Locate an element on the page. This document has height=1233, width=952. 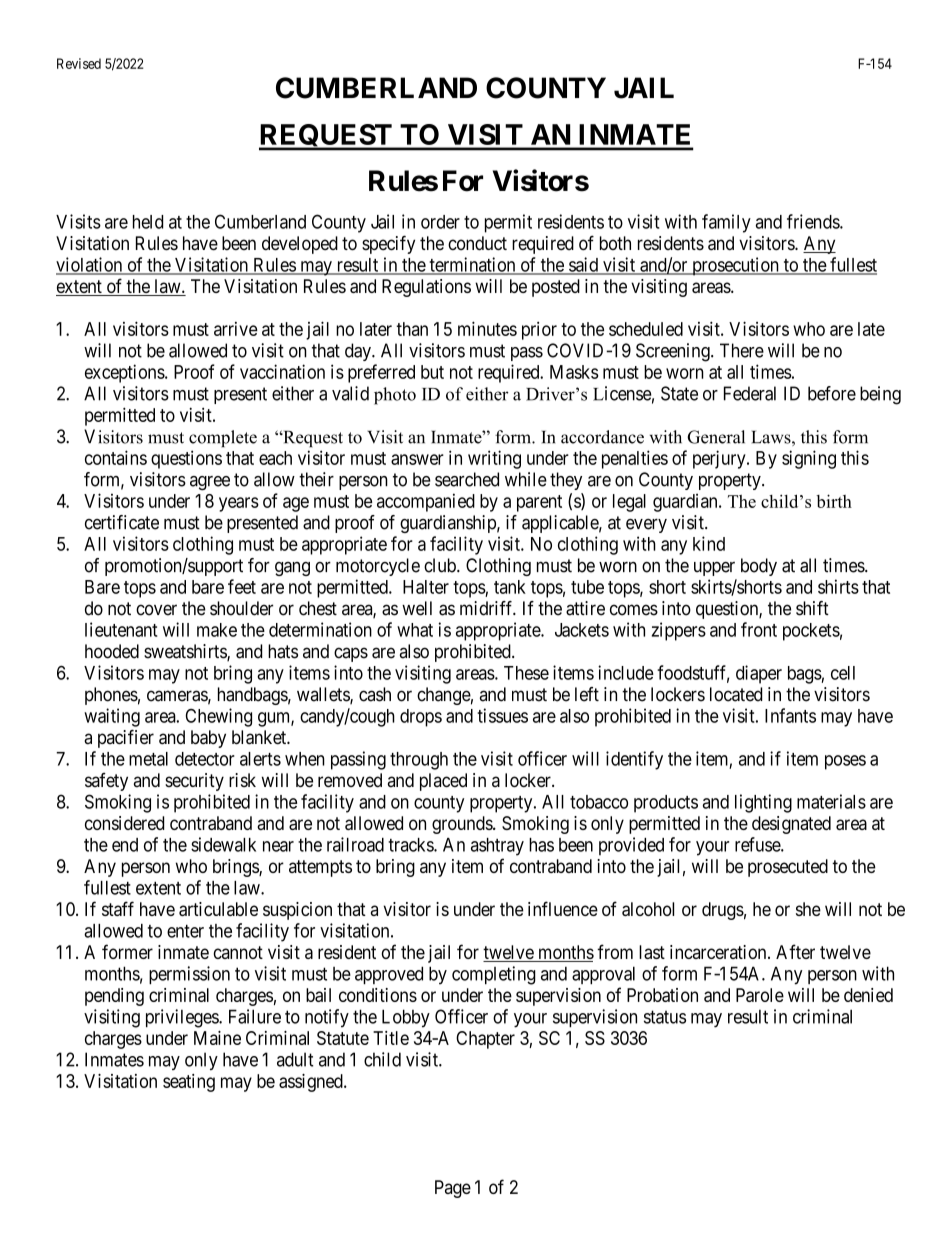
order is located at coordinates (440, 222).
